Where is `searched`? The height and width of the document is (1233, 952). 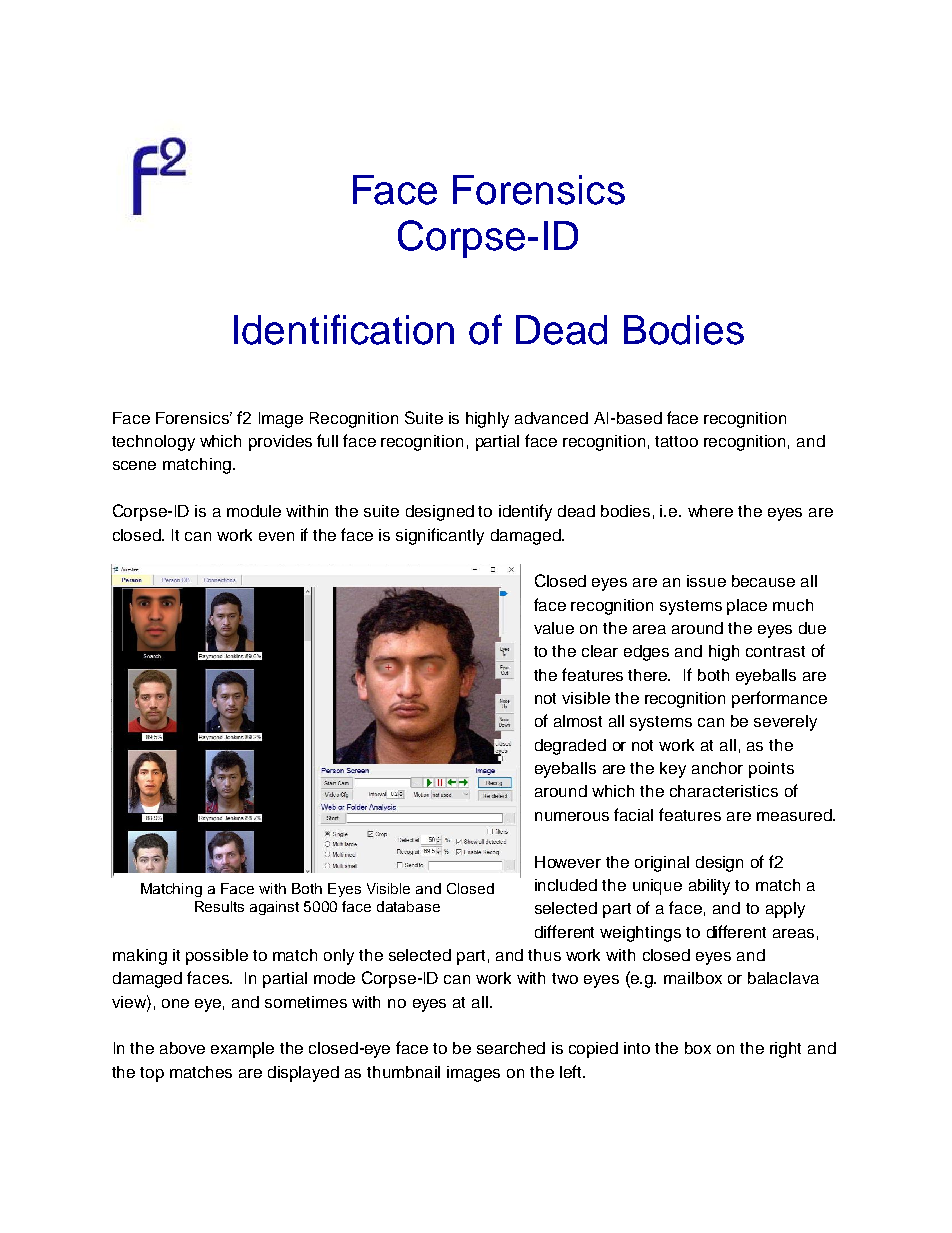 searched is located at coordinates (511, 1048).
